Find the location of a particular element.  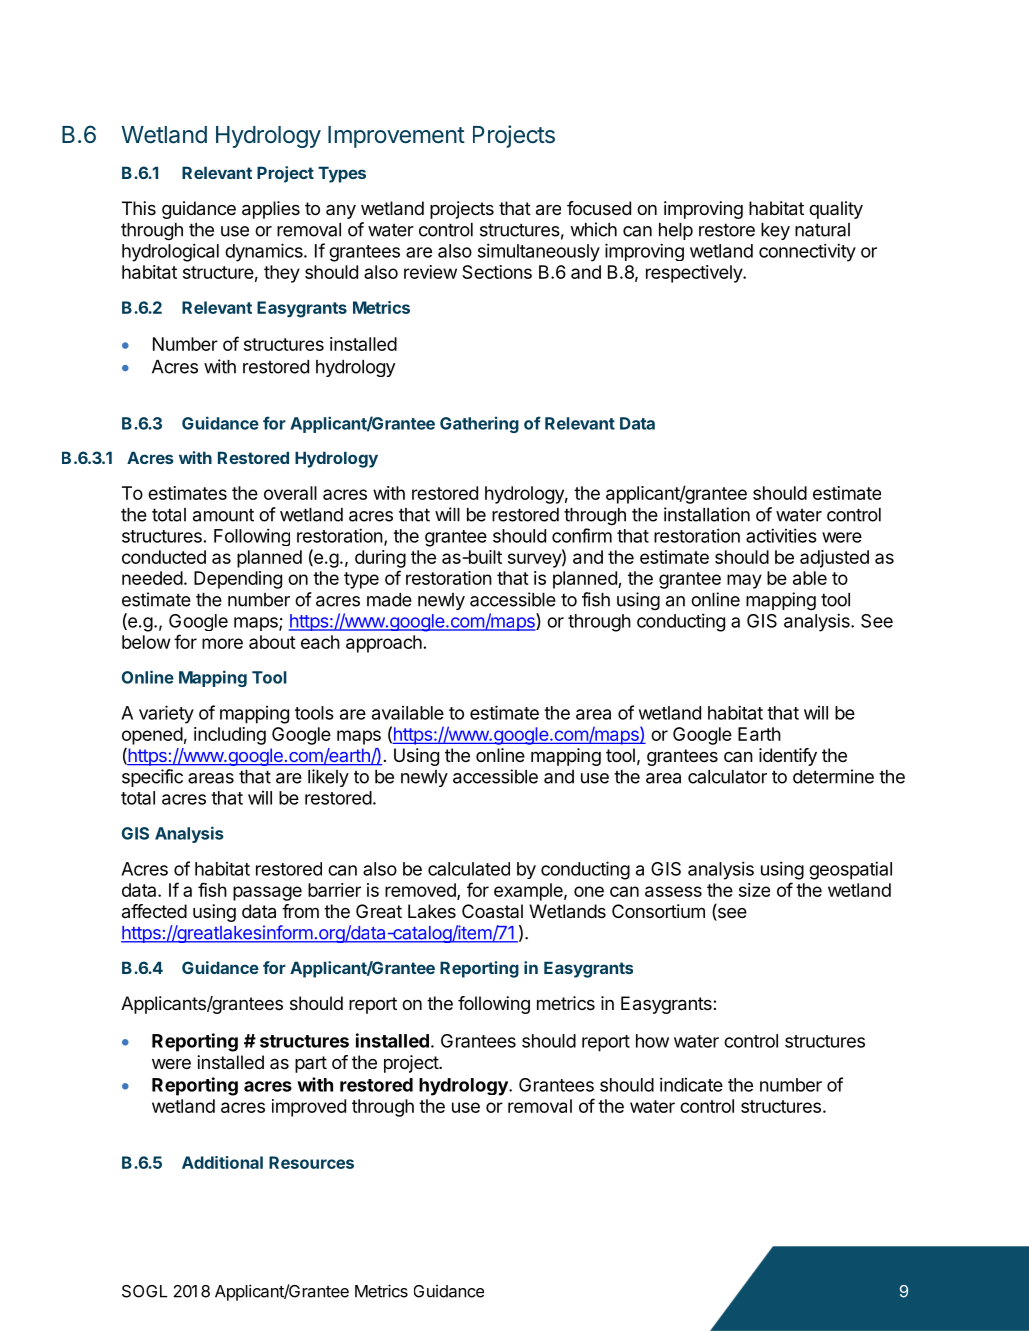

overall is located at coordinates (290, 493).
